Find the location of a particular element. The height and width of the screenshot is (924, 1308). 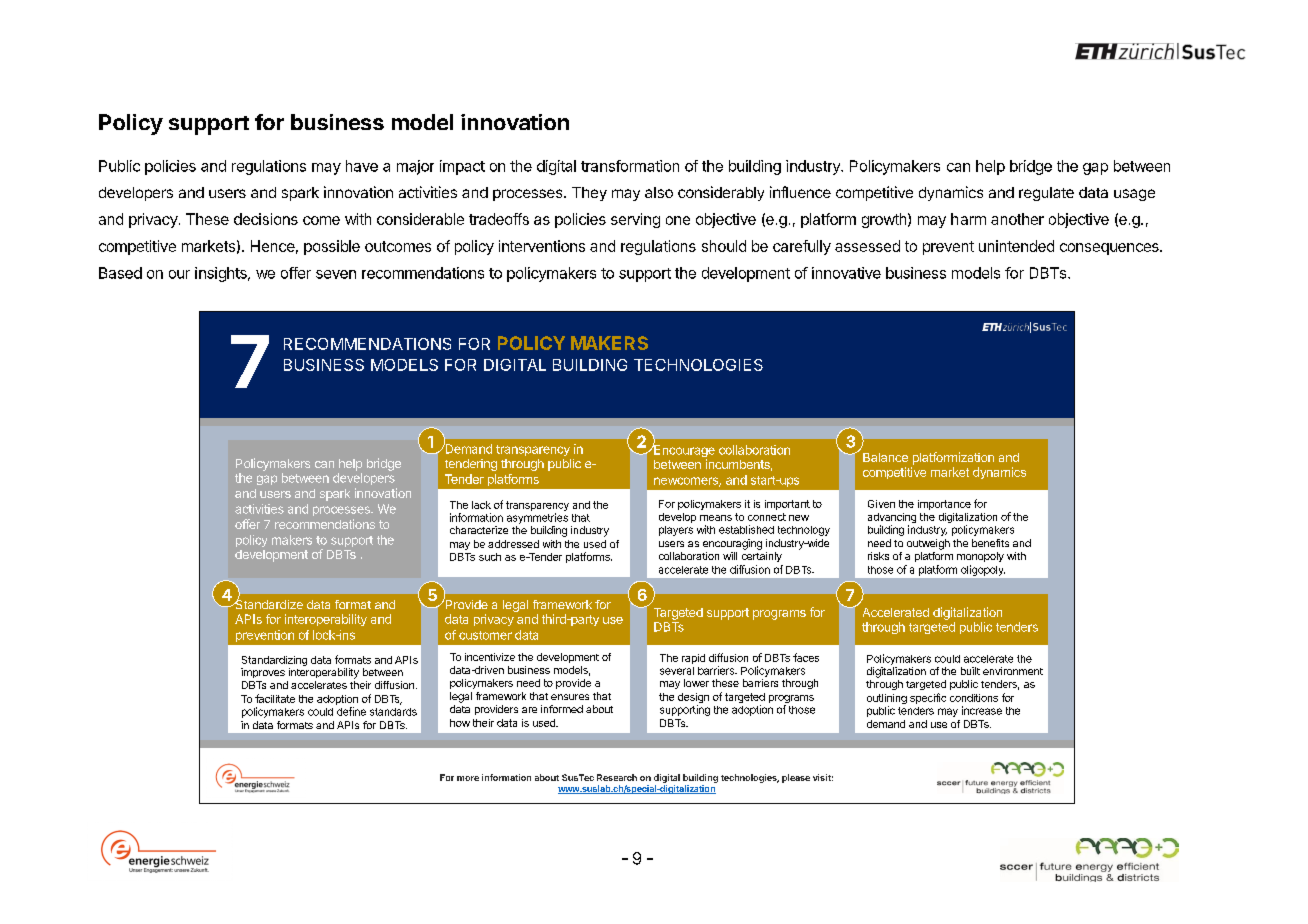

lack is located at coordinates (481, 505).
